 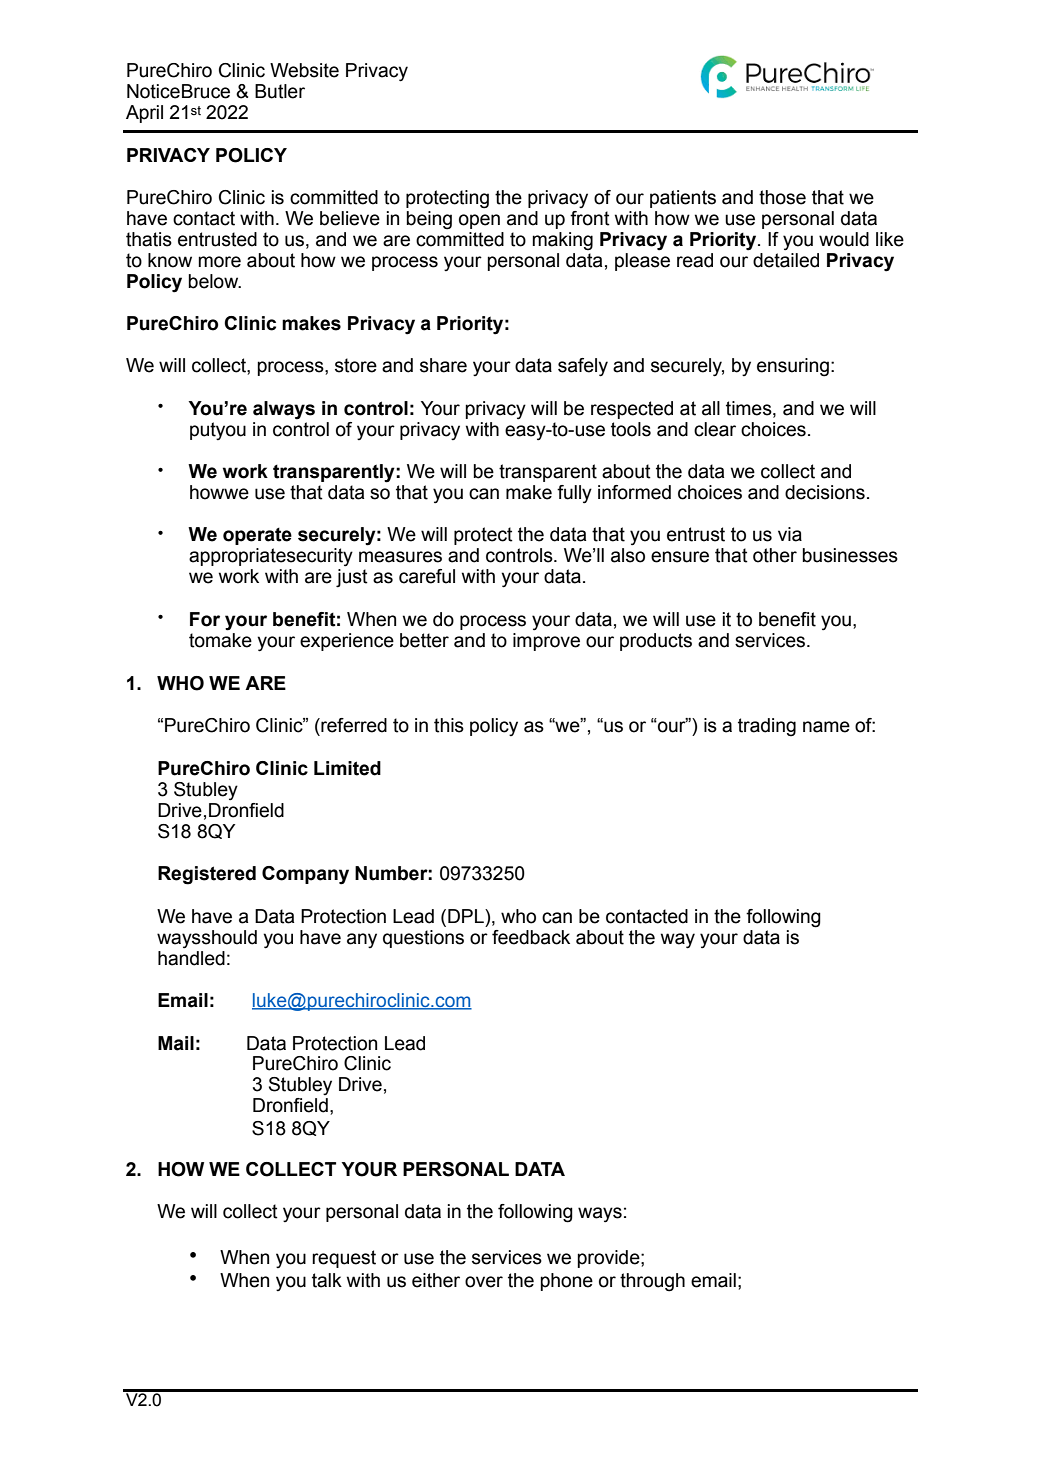 What do you see at coordinates (531, 937) in the image?
I see `feedback` at bounding box center [531, 937].
